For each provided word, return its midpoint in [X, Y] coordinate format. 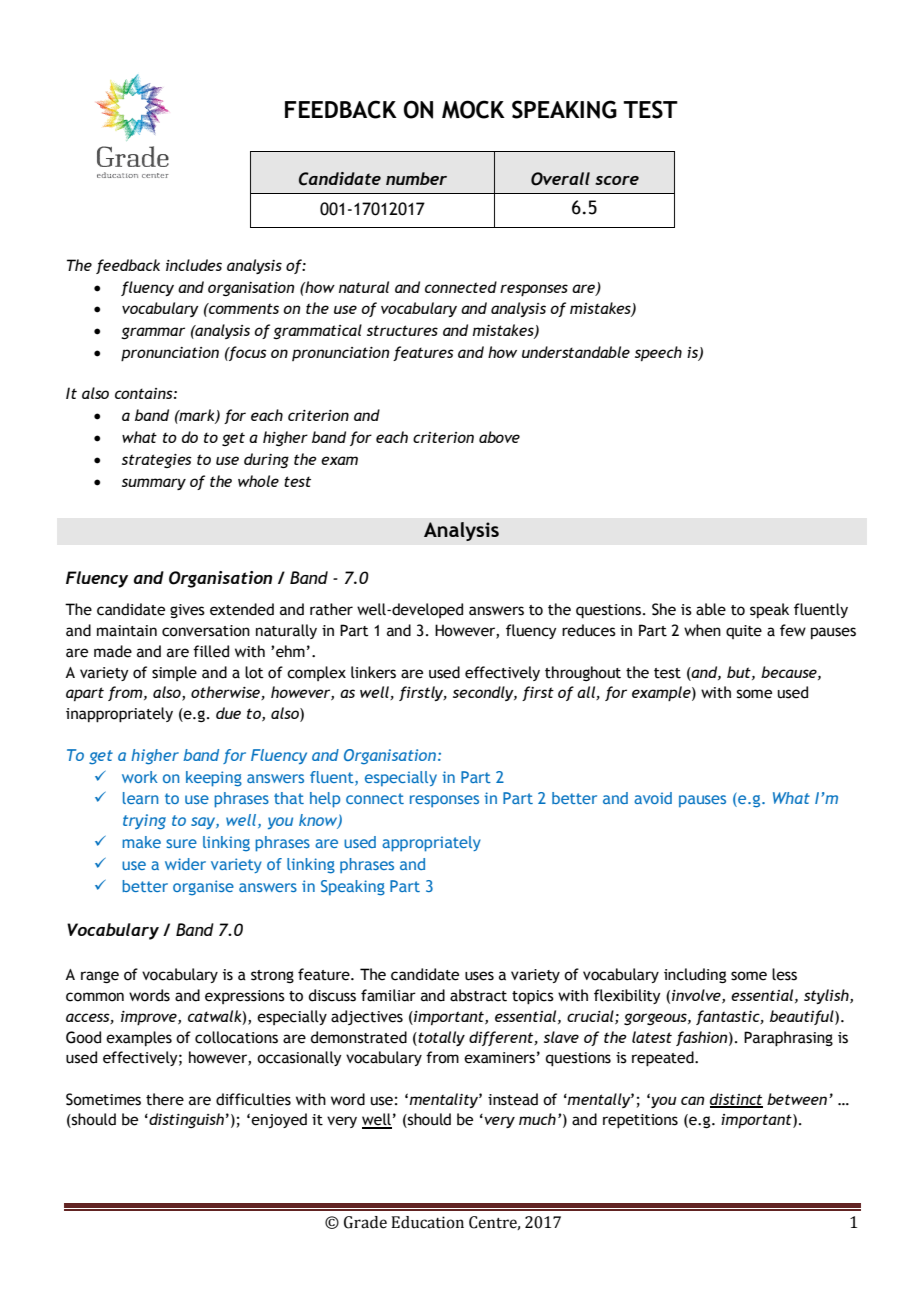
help [325, 800]
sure [181, 843]
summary [154, 484]
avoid [653, 798]
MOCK [473, 109]
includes [194, 265]
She [664, 609]
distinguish [185, 1120]
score [617, 180]
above [499, 437]
